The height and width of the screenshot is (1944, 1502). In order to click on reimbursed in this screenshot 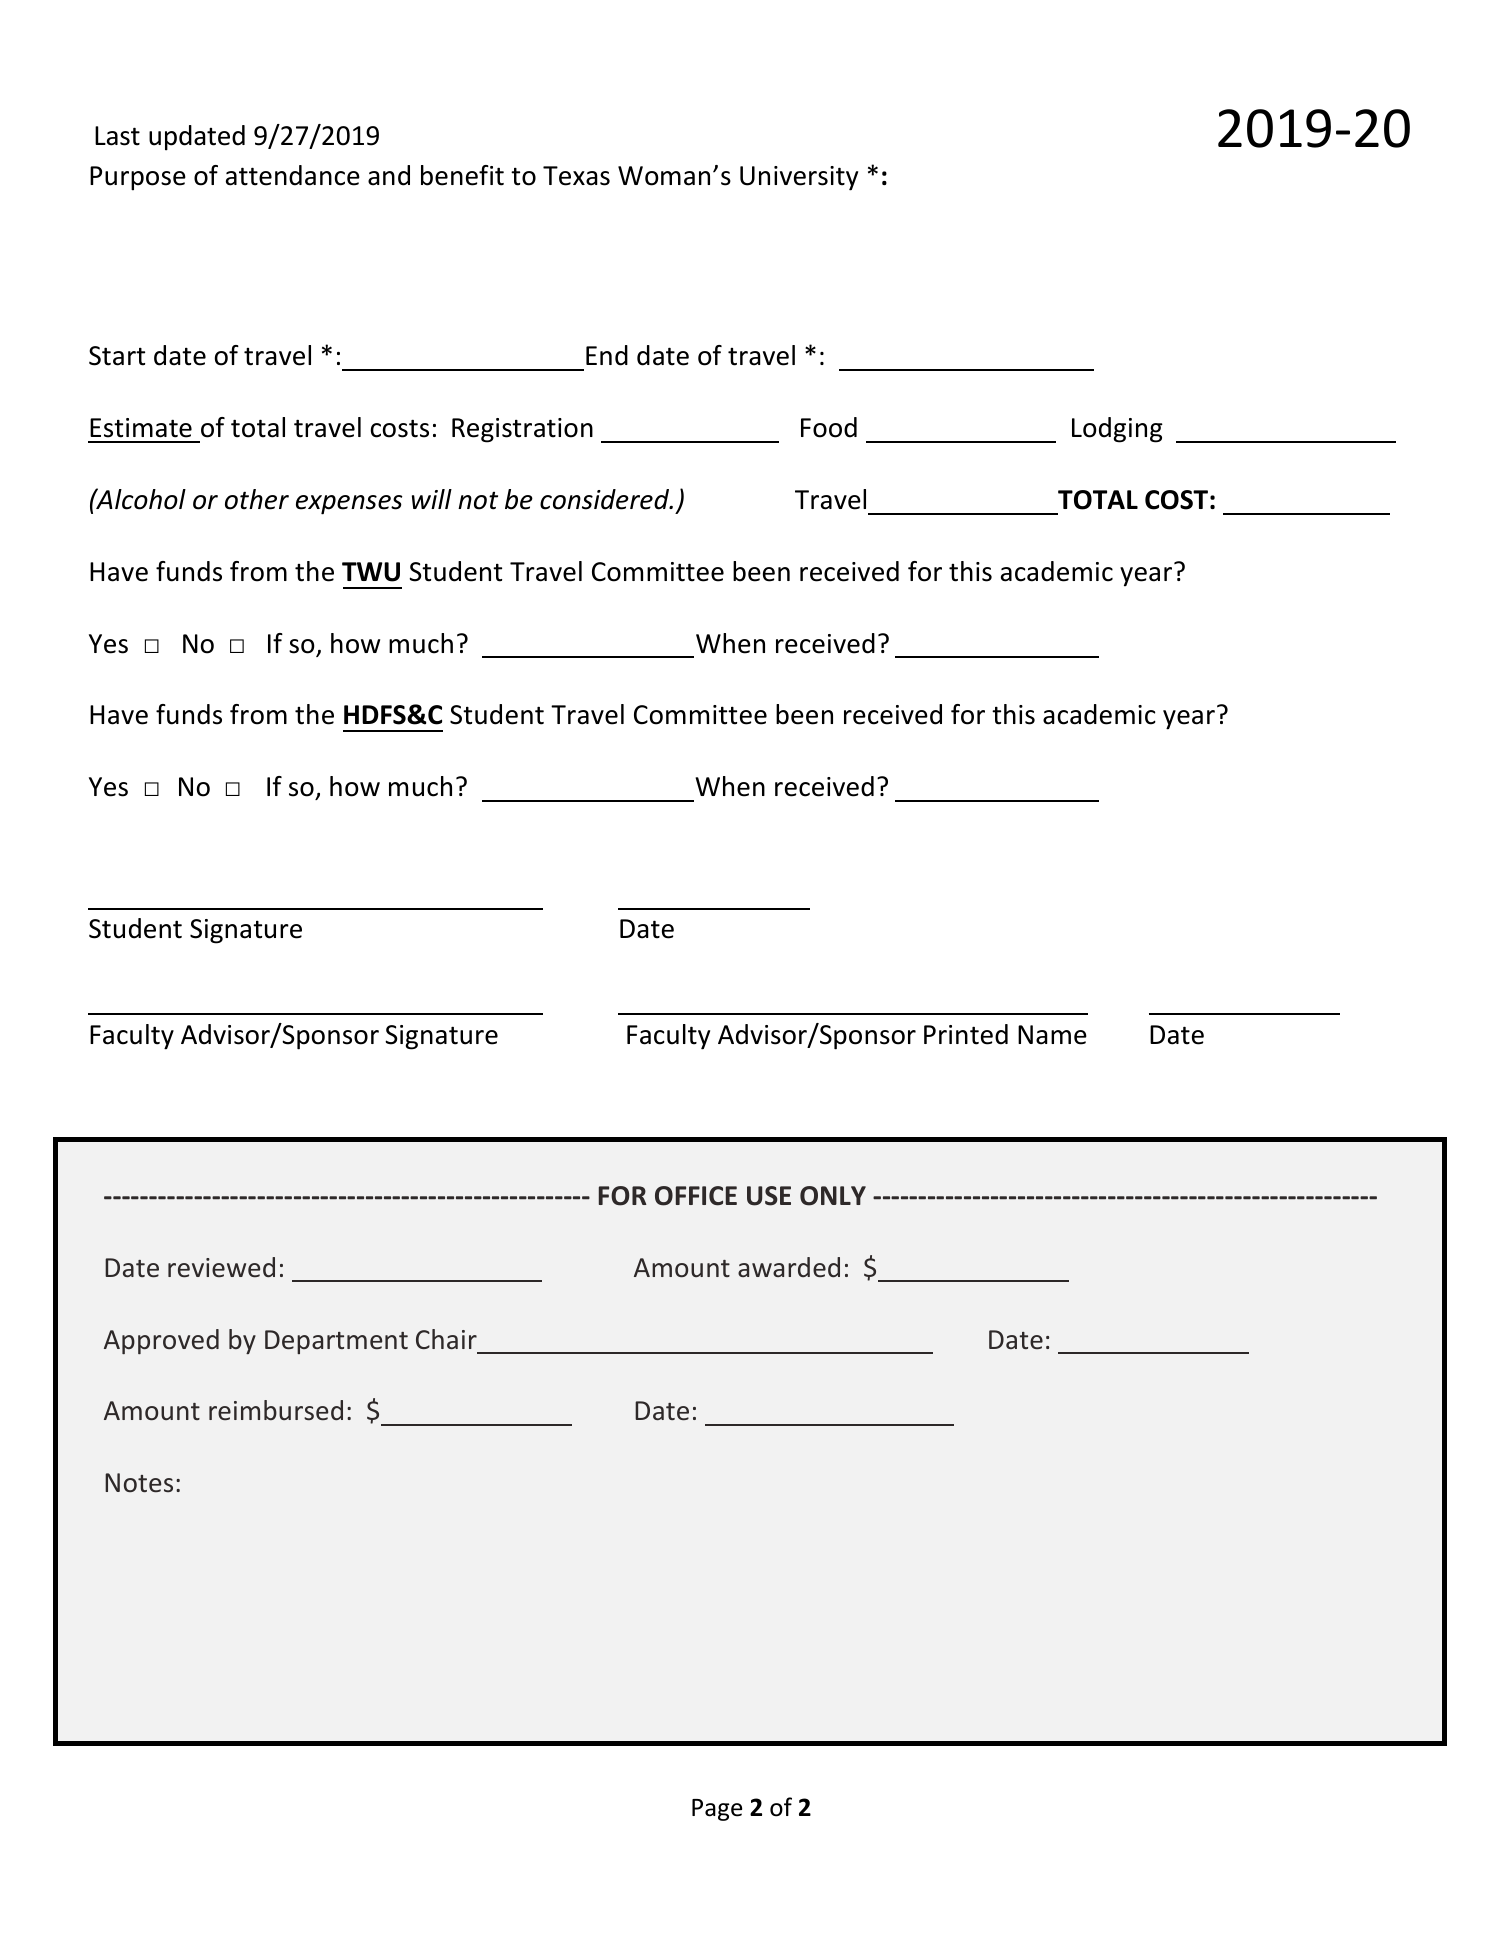, I will do `click(276, 1410)`.
